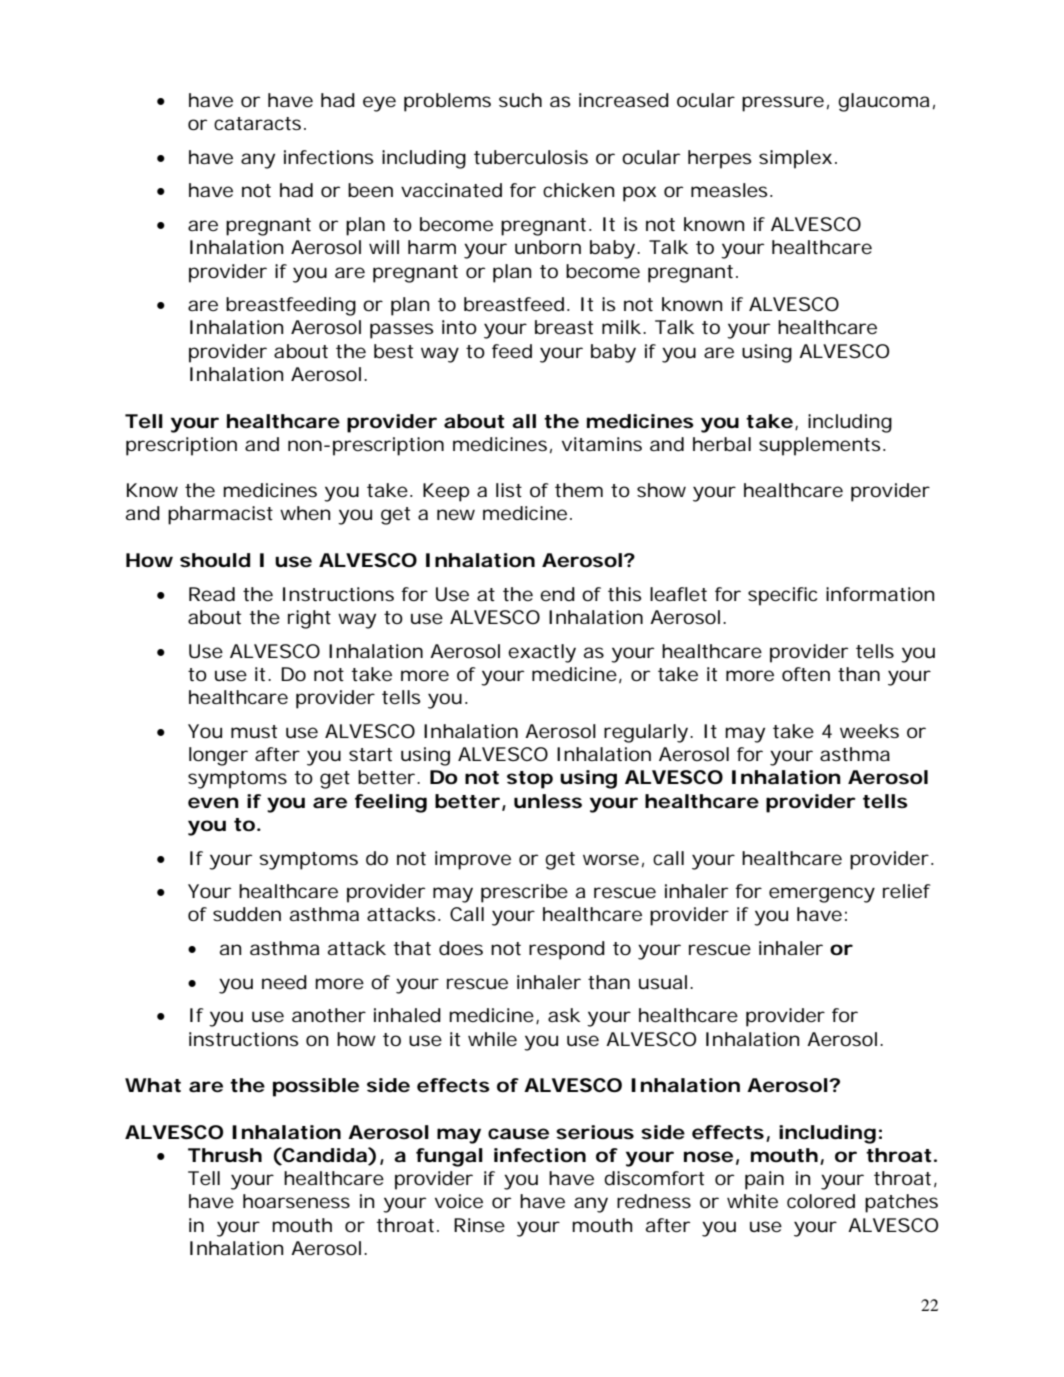 This screenshot has width=1064, height=1377. What do you see at coordinates (305, 513) in the screenshot?
I see `when` at bounding box center [305, 513].
